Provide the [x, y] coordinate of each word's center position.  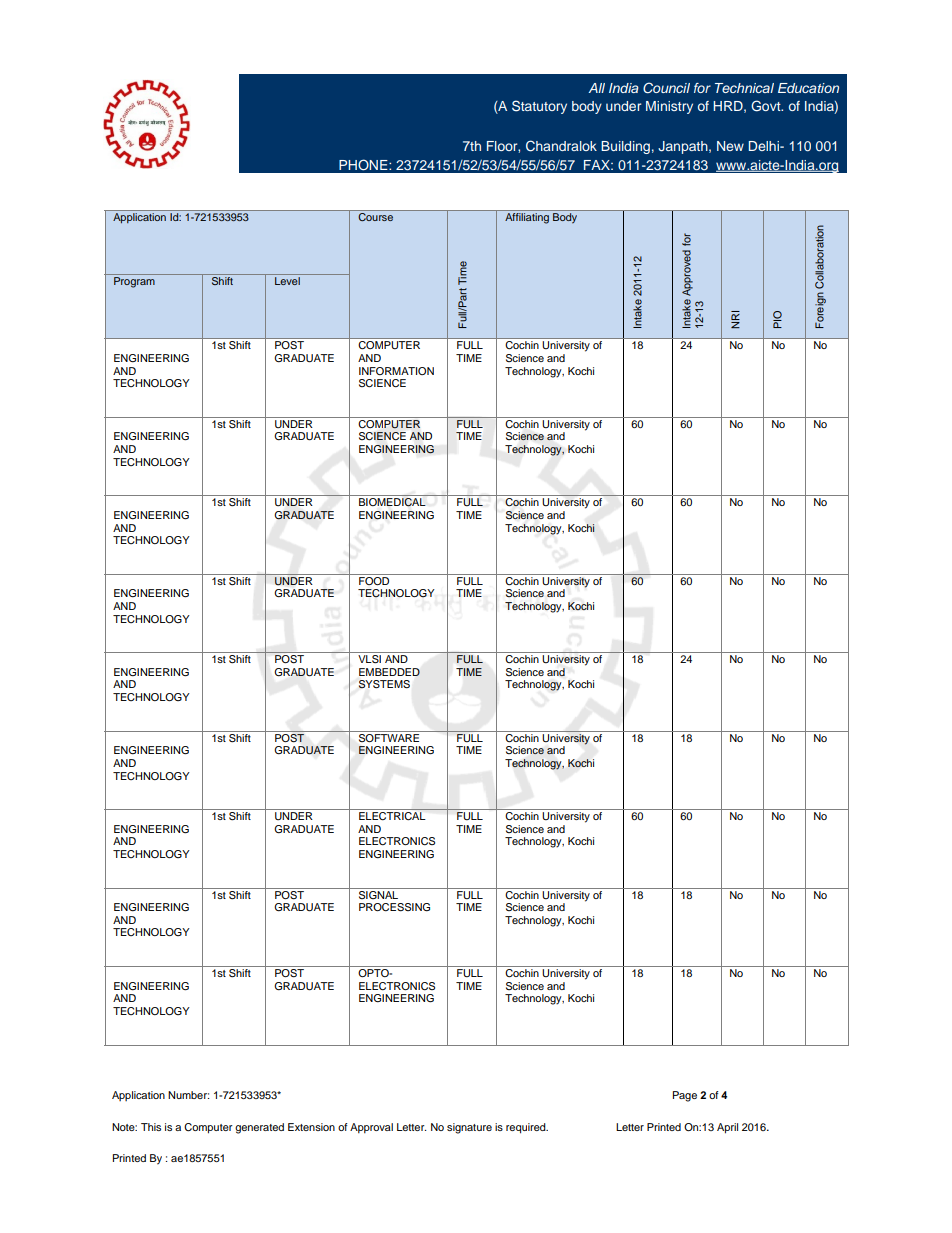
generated [259, 1128]
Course [376, 216]
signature [469, 1128]
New [730, 146]
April [727, 1128]
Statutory [539, 107]
